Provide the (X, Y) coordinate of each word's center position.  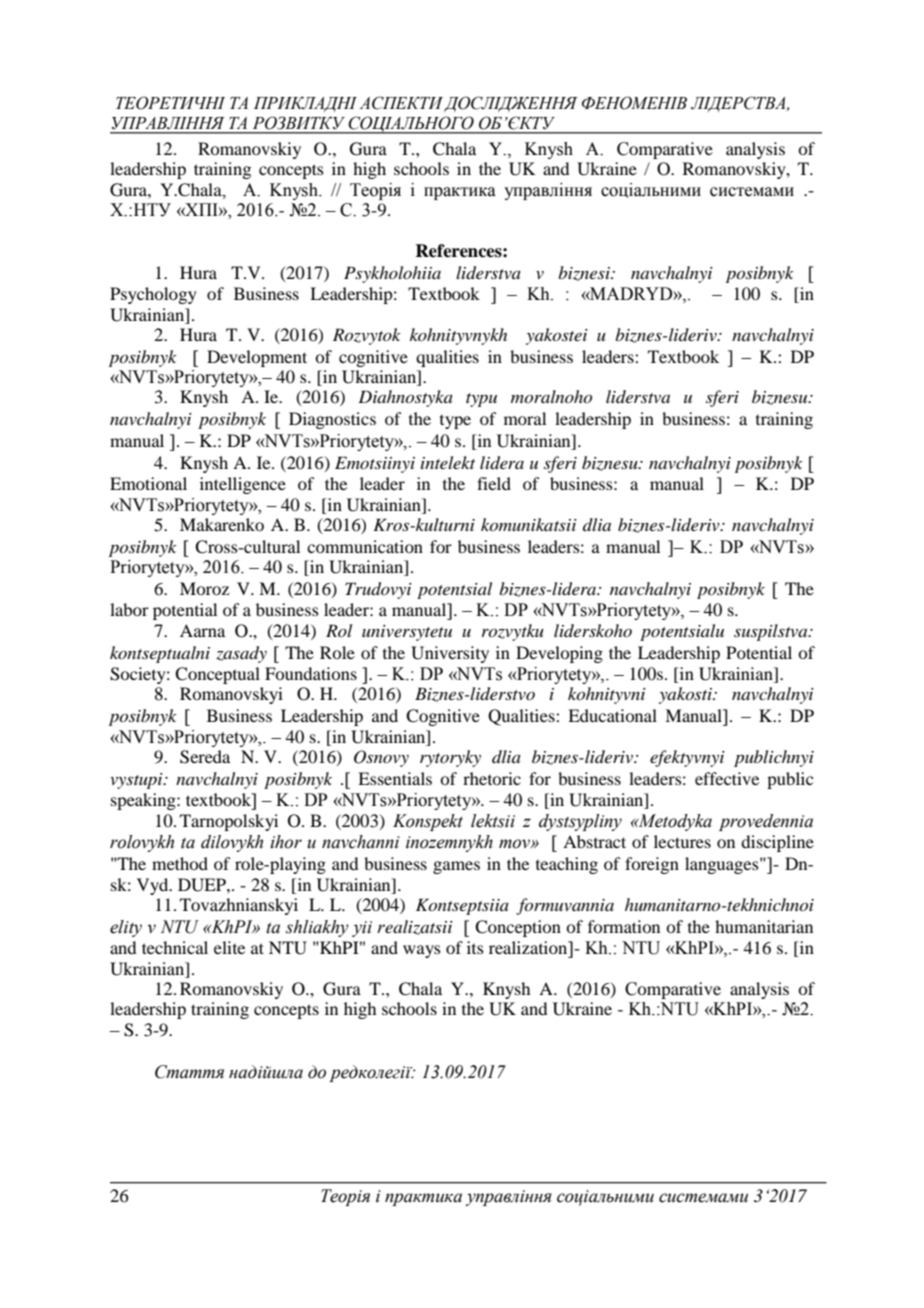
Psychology (153, 295)
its (475, 947)
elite (229, 947)
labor (129, 609)
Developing (559, 654)
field (494, 483)
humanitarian (764, 926)
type (455, 422)
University (450, 654)
